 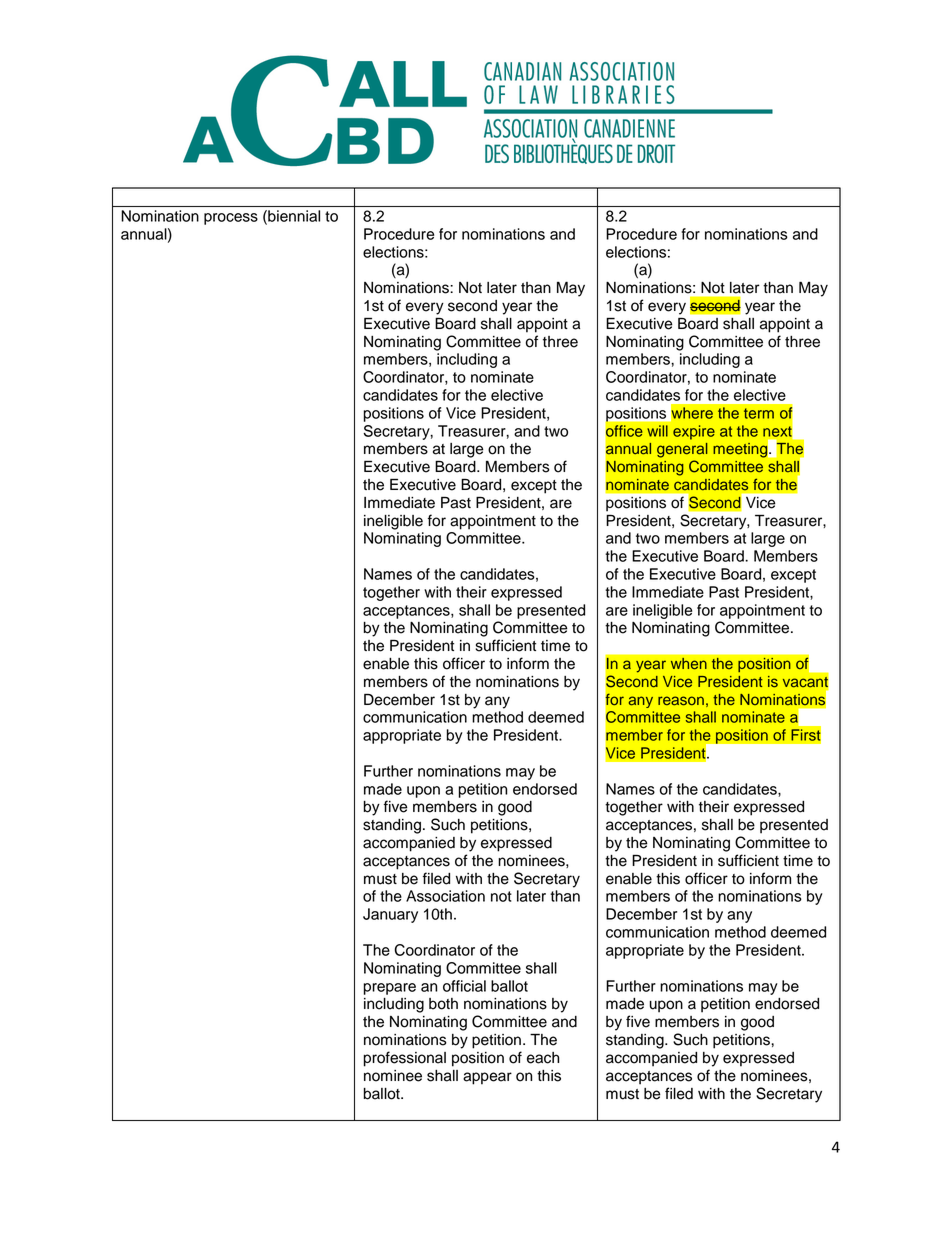 What do you see at coordinates (405, 1059) in the screenshot?
I see `professional` at bounding box center [405, 1059].
